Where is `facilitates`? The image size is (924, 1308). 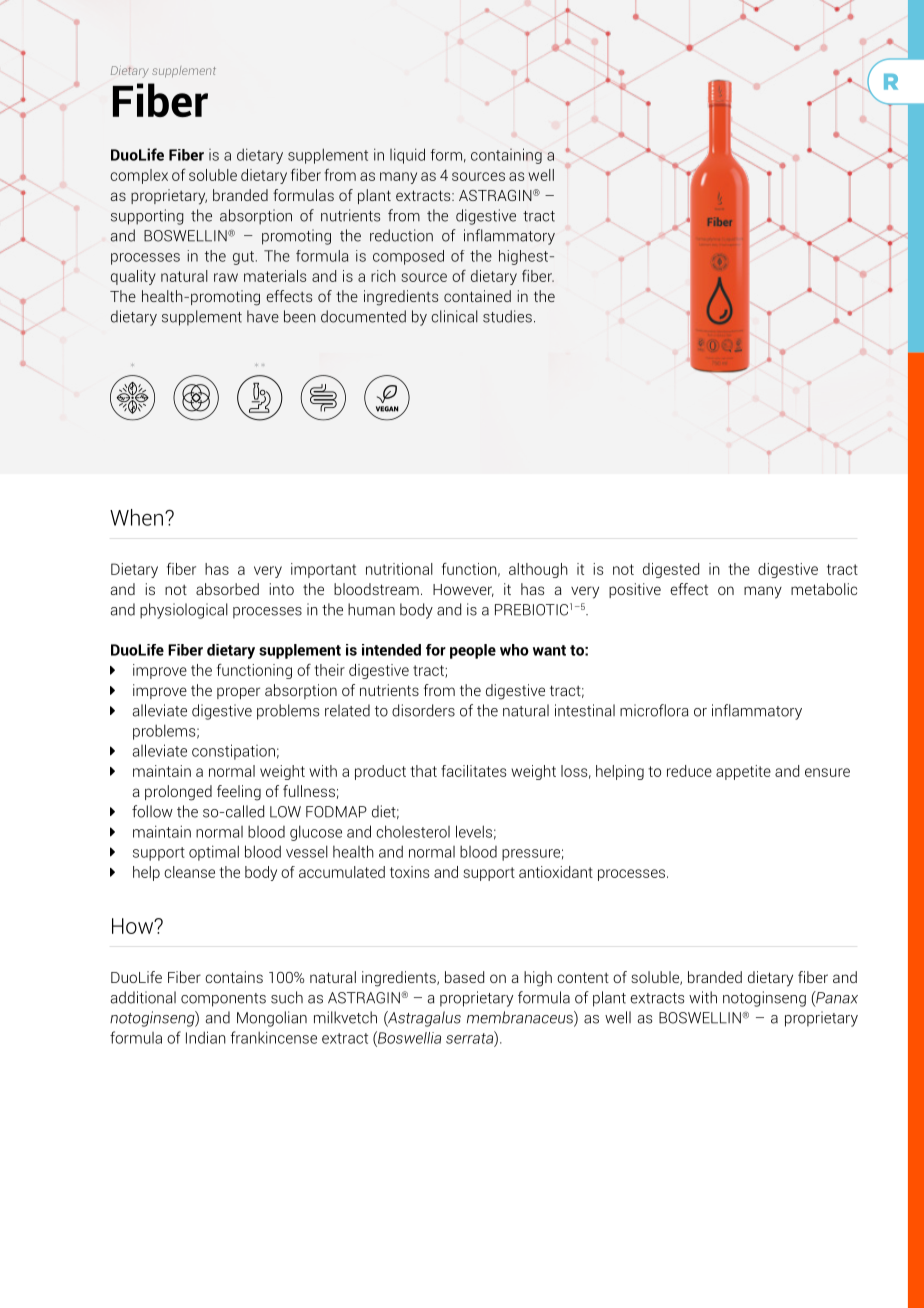 facilitates is located at coordinates (474, 771).
